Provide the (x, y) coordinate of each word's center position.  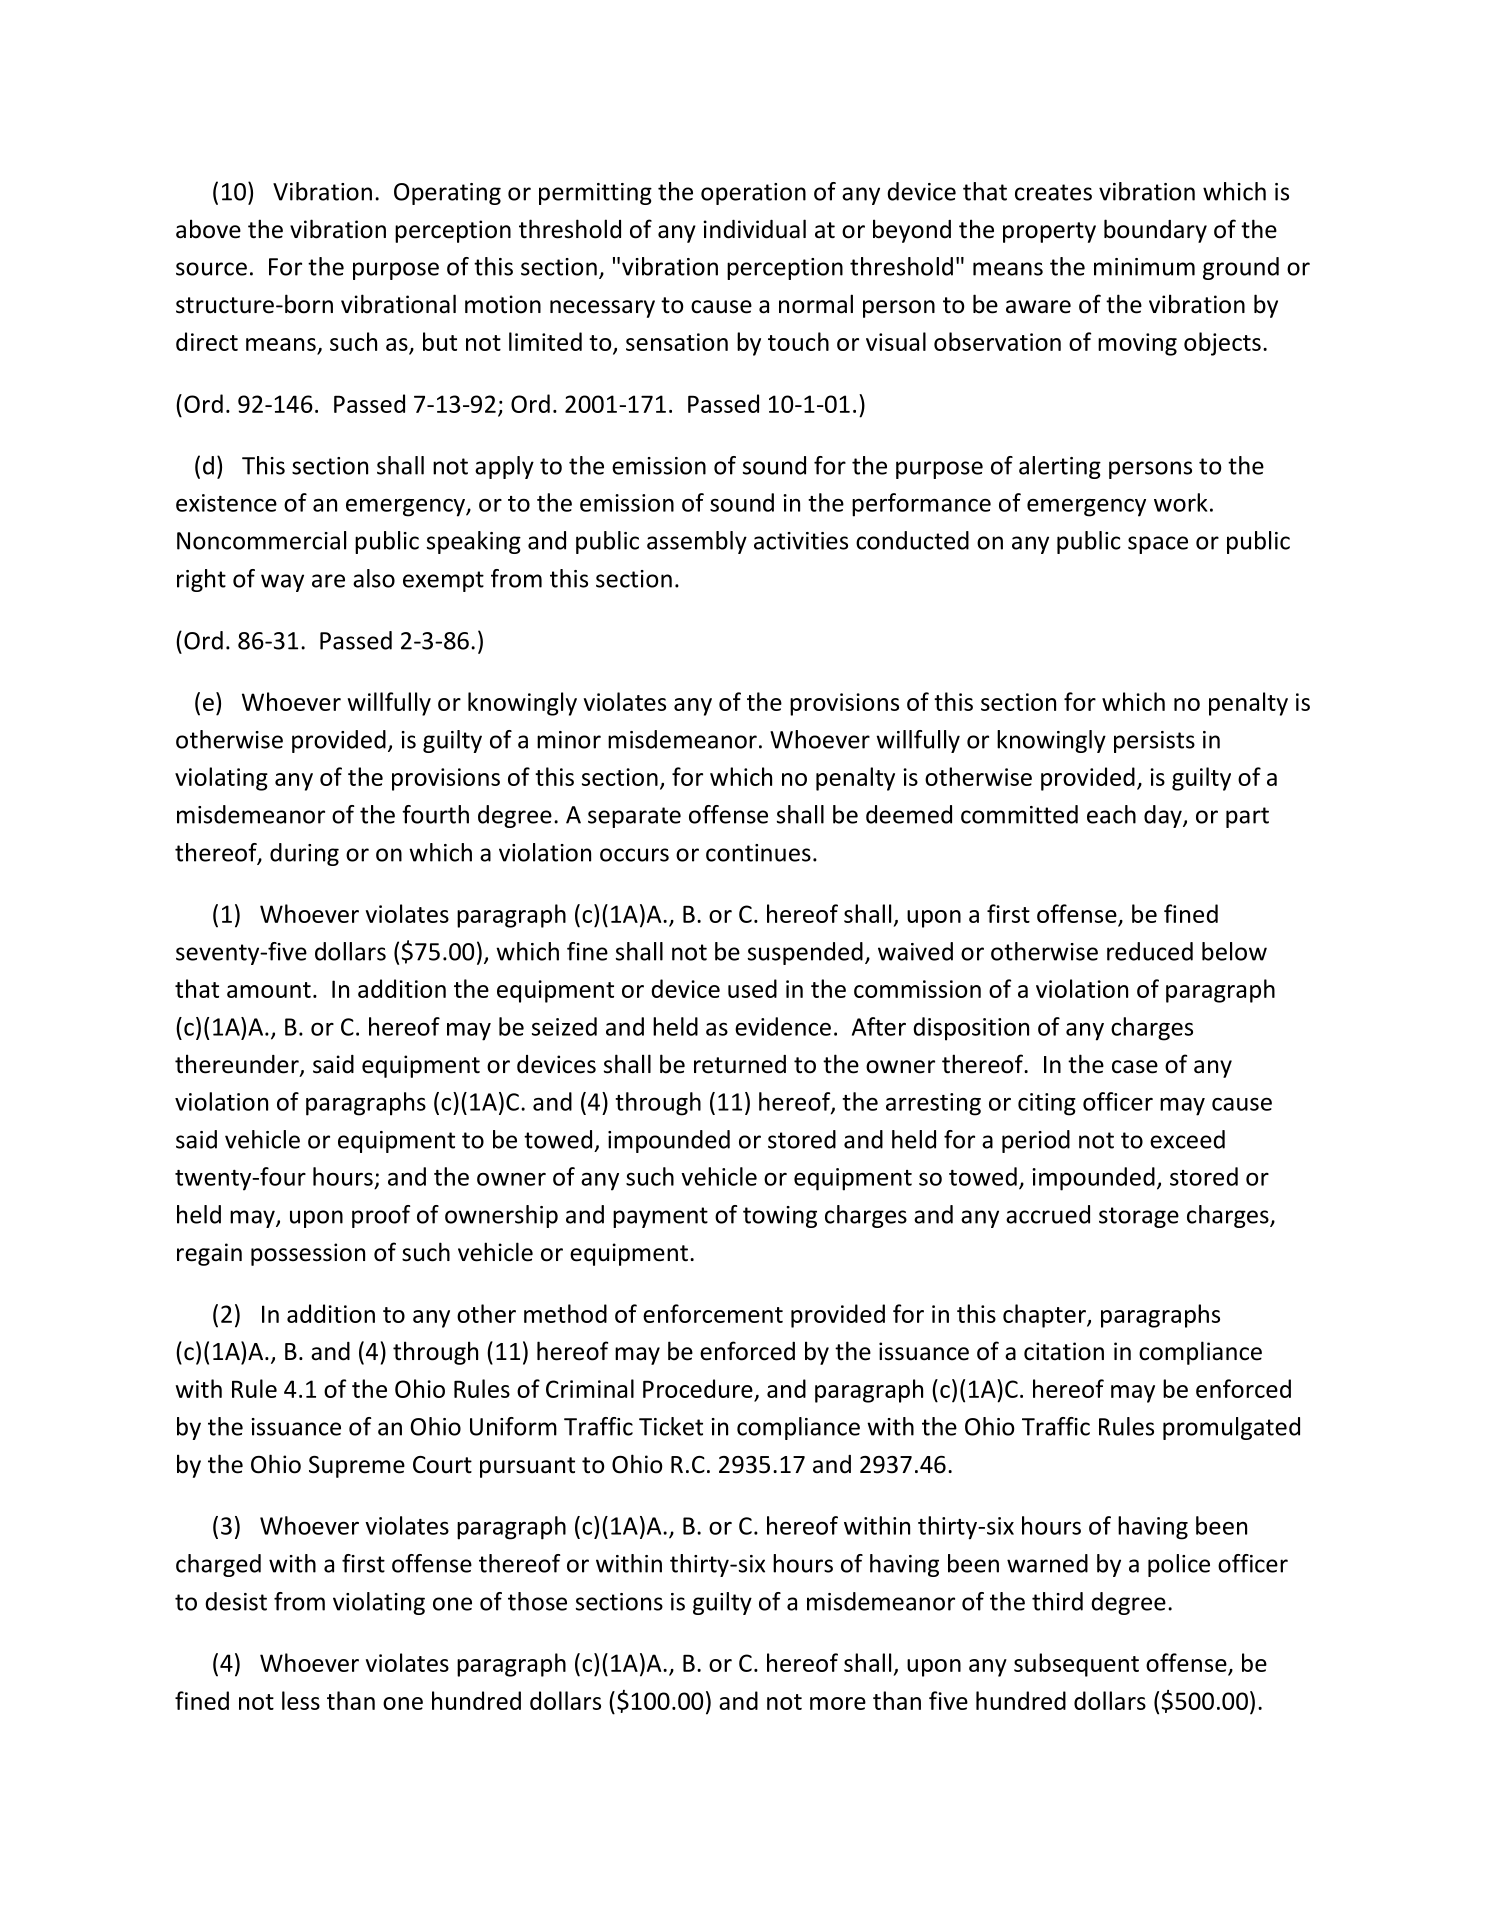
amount (269, 990)
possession (308, 1254)
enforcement (713, 1313)
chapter (1045, 1316)
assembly (697, 542)
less (301, 1700)
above (208, 229)
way (282, 583)
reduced (1150, 951)
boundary (1155, 231)
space (1158, 545)
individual (755, 229)
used (752, 988)
